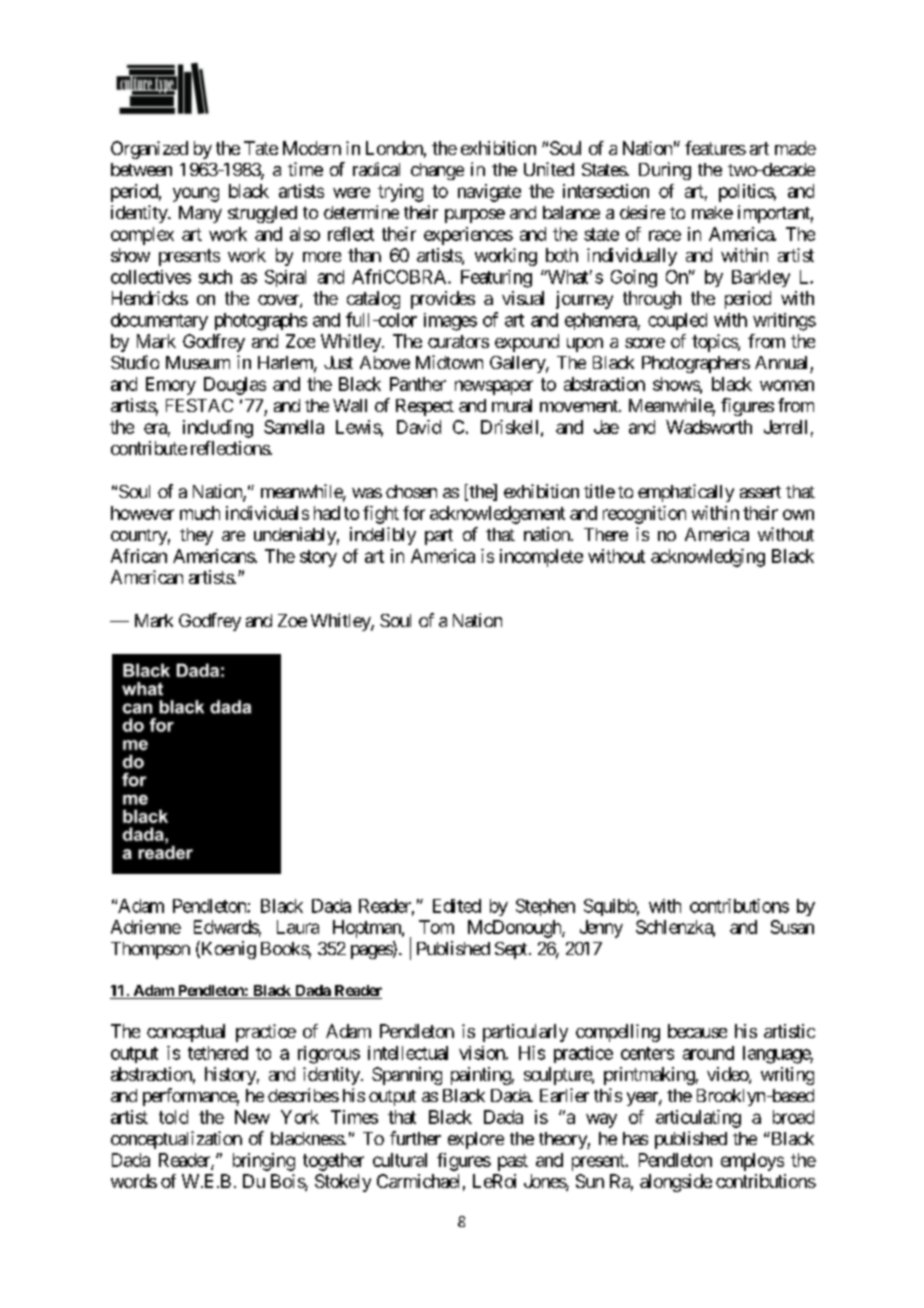  What do you see at coordinates (792, 927) in the page?
I see `Susan` at bounding box center [792, 927].
